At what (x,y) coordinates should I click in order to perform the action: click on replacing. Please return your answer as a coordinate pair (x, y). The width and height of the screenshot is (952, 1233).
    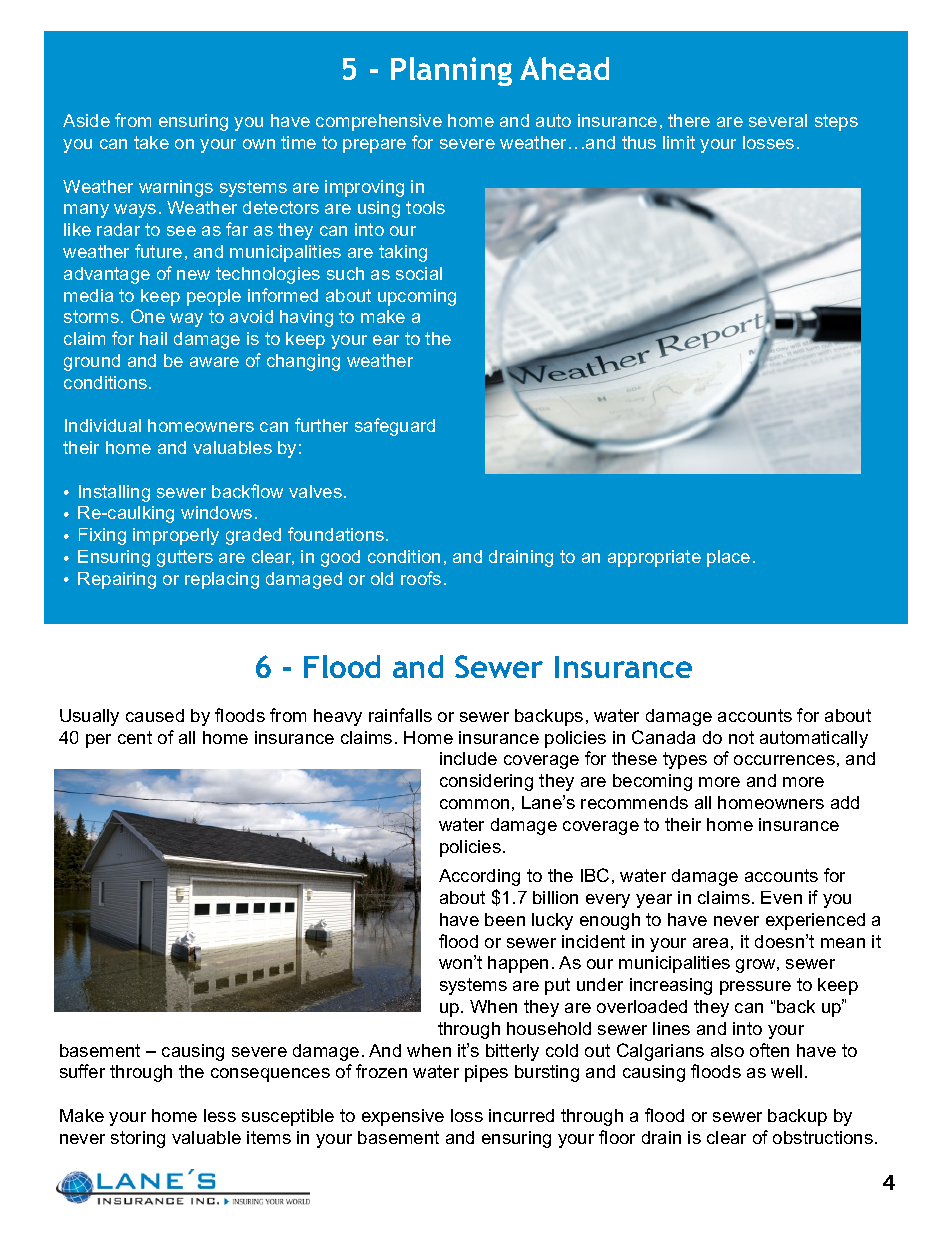
    Looking at the image, I should click on (222, 580).
